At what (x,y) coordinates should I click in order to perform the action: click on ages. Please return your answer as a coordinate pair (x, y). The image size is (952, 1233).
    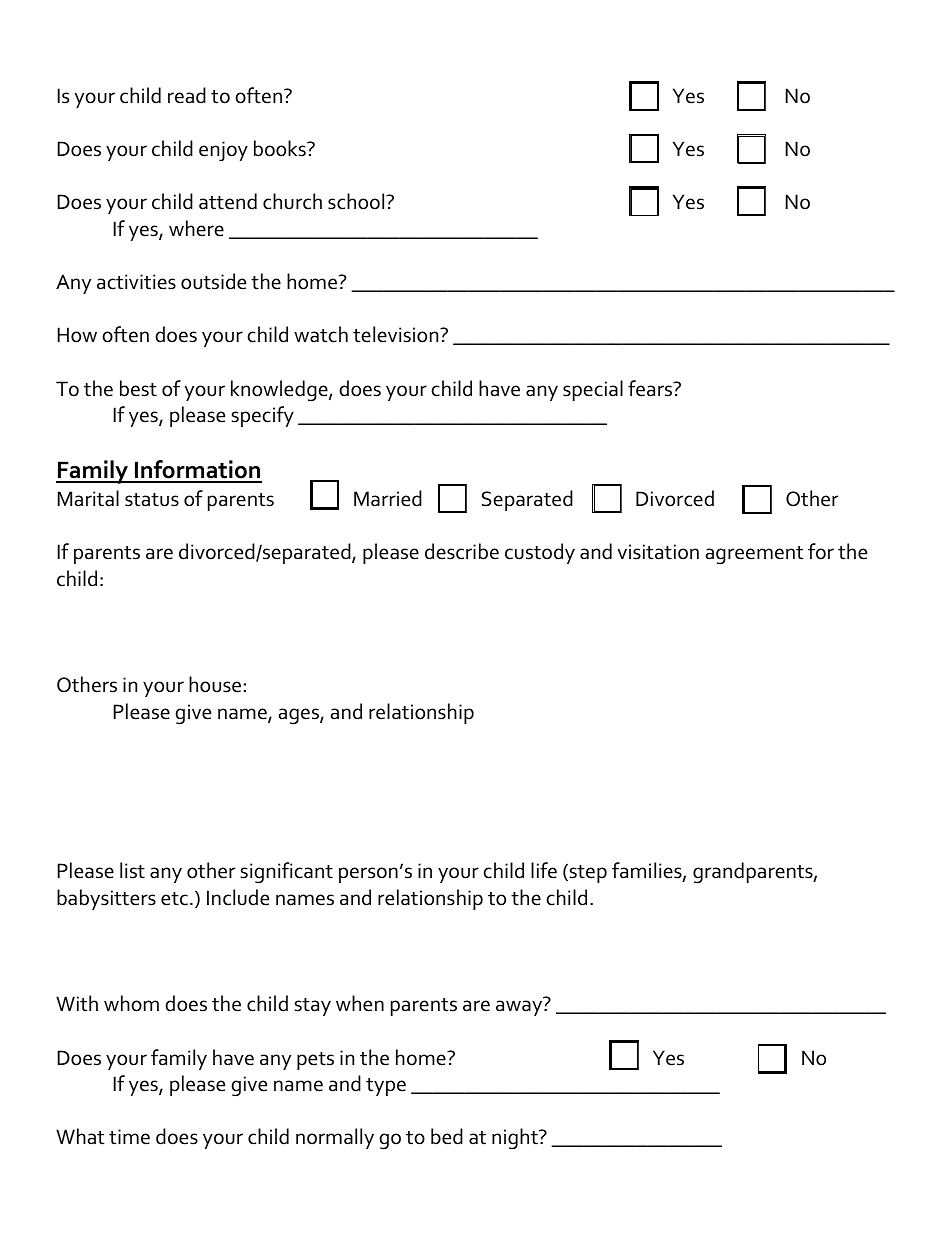
    Looking at the image, I should click on (300, 716).
